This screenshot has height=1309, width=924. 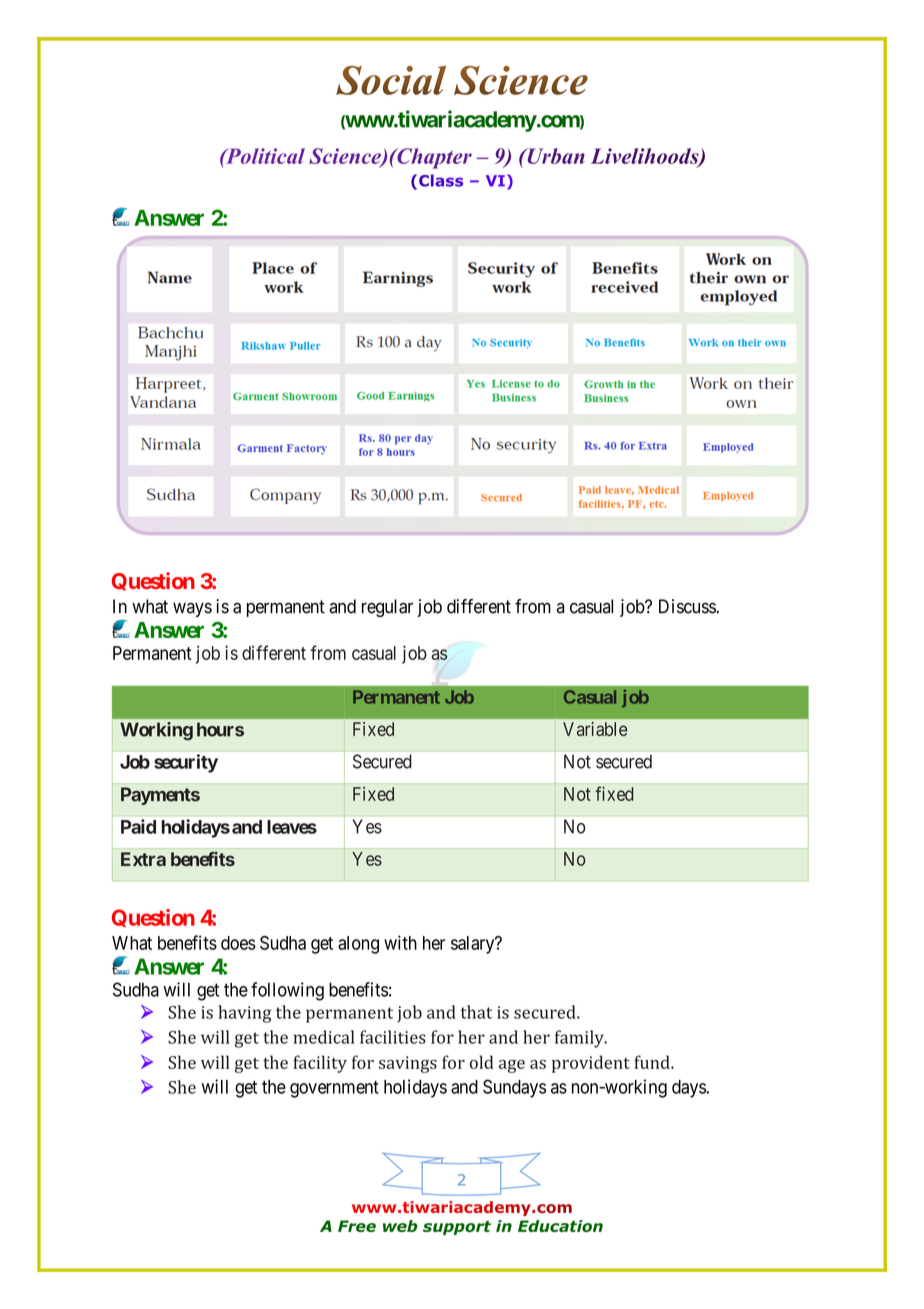 What do you see at coordinates (653, 1062) in the screenshot?
I see `fund` at bounding box center [653, 1062].
